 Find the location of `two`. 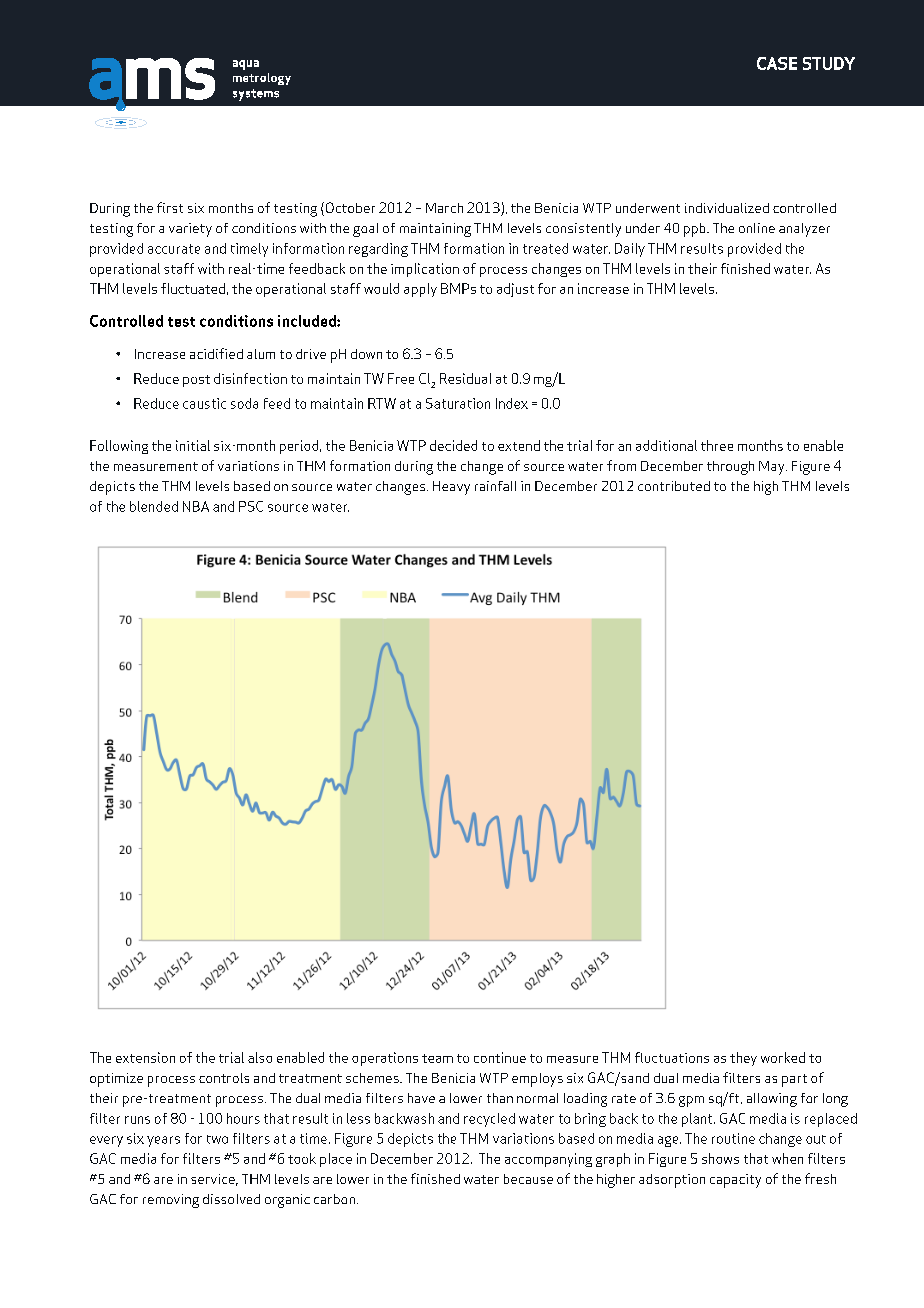

two is located at coordinates (217, 1139).
